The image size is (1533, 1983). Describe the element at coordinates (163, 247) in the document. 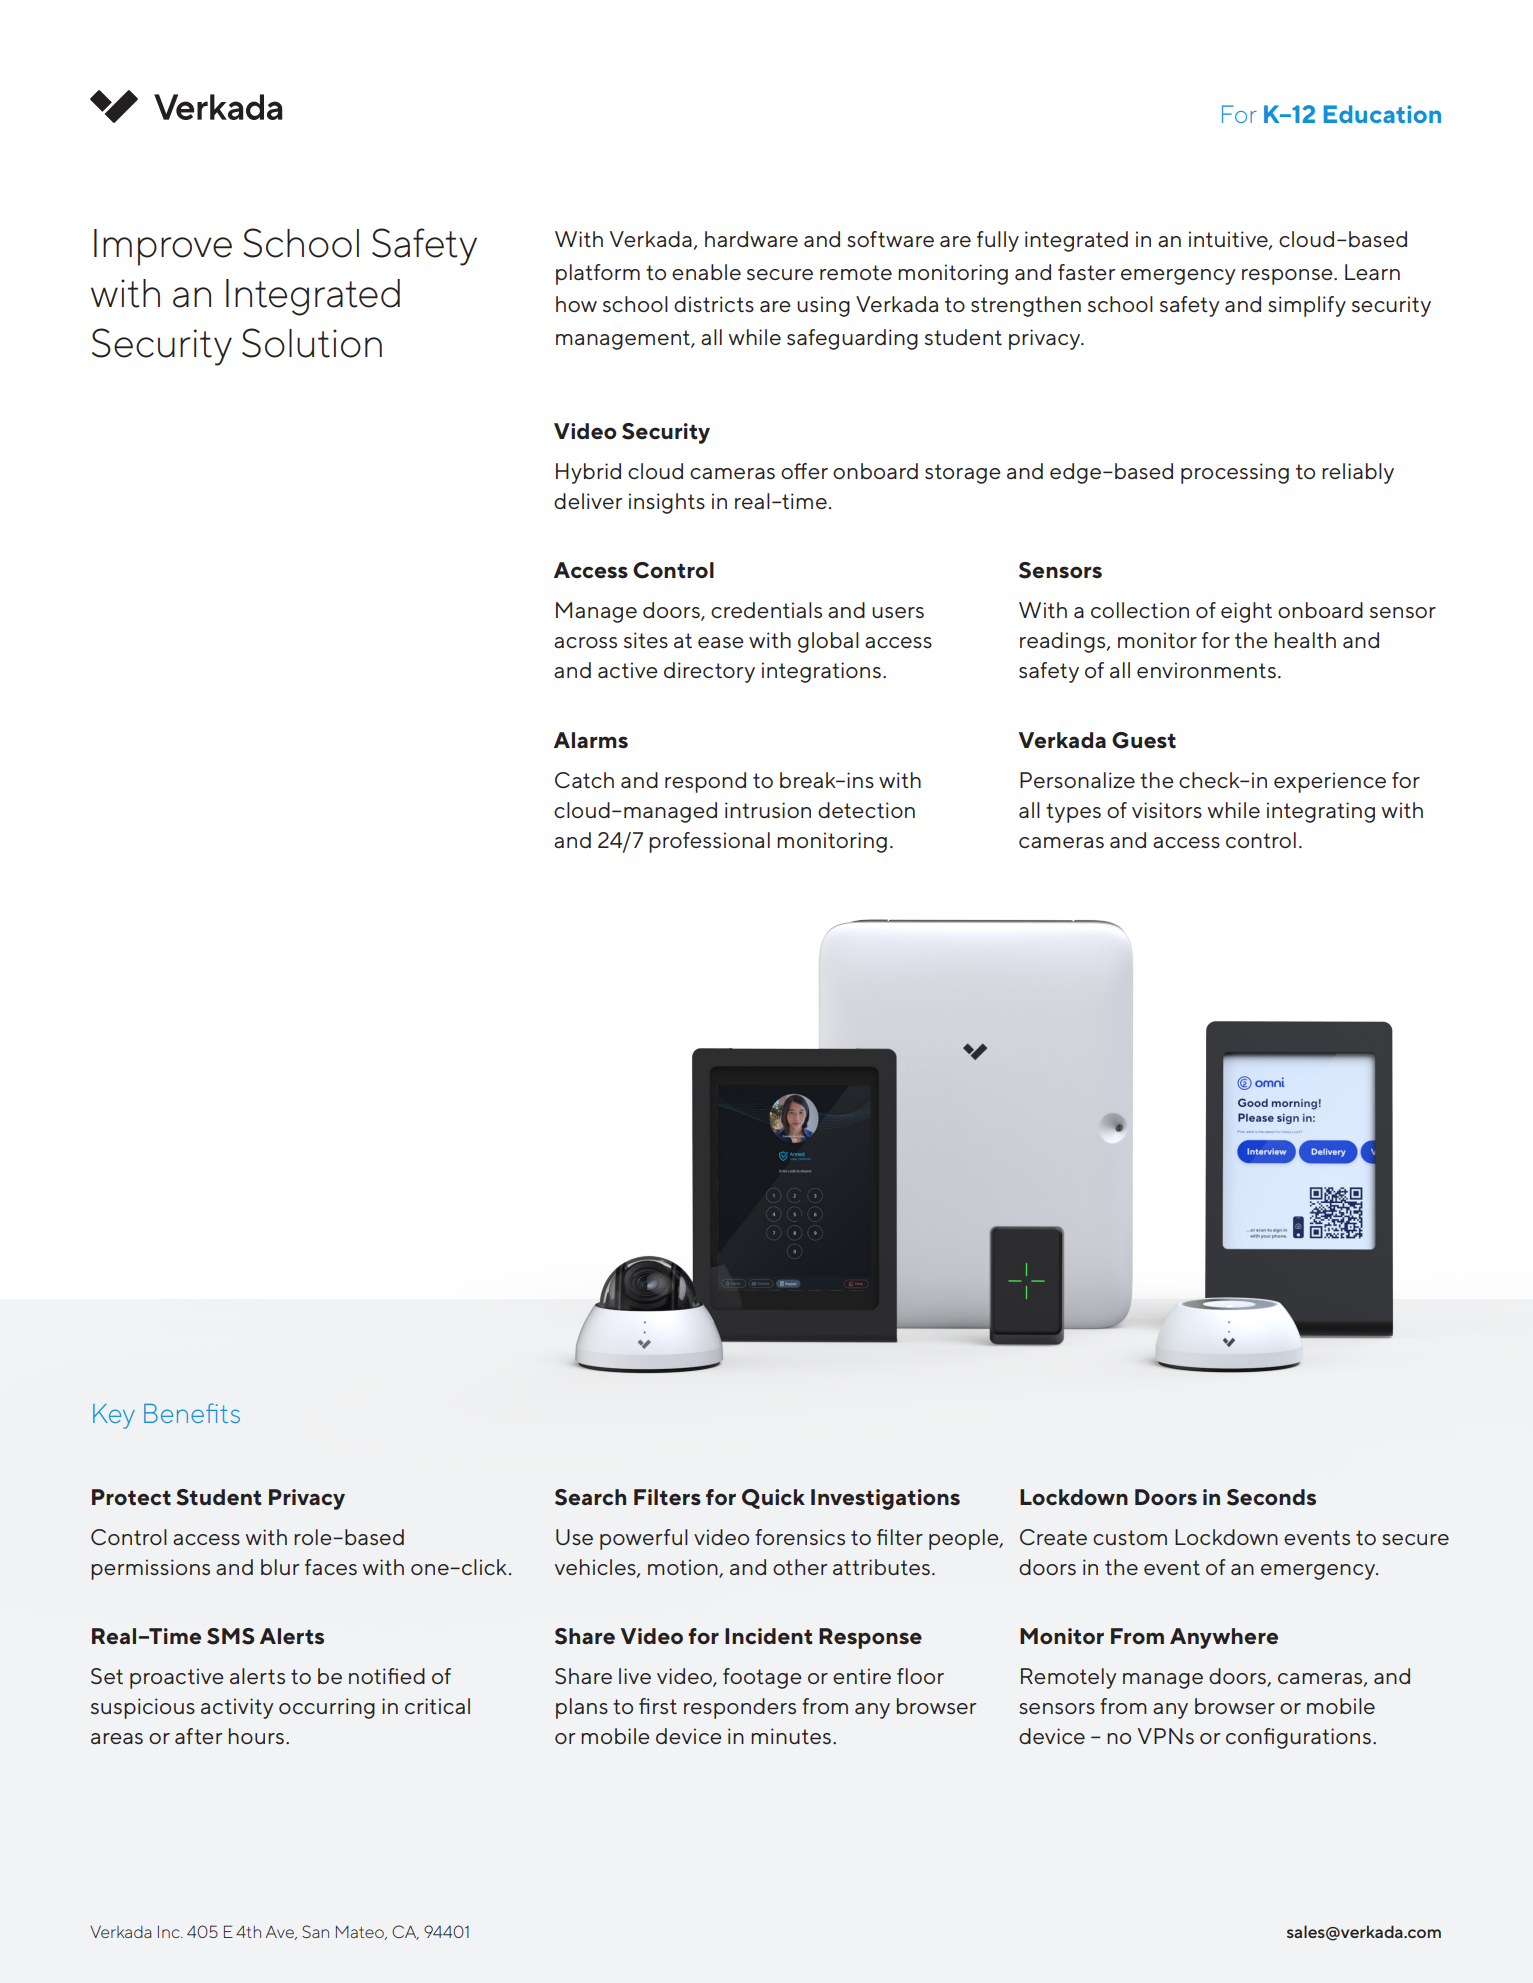

I see `Improve` at that location.
